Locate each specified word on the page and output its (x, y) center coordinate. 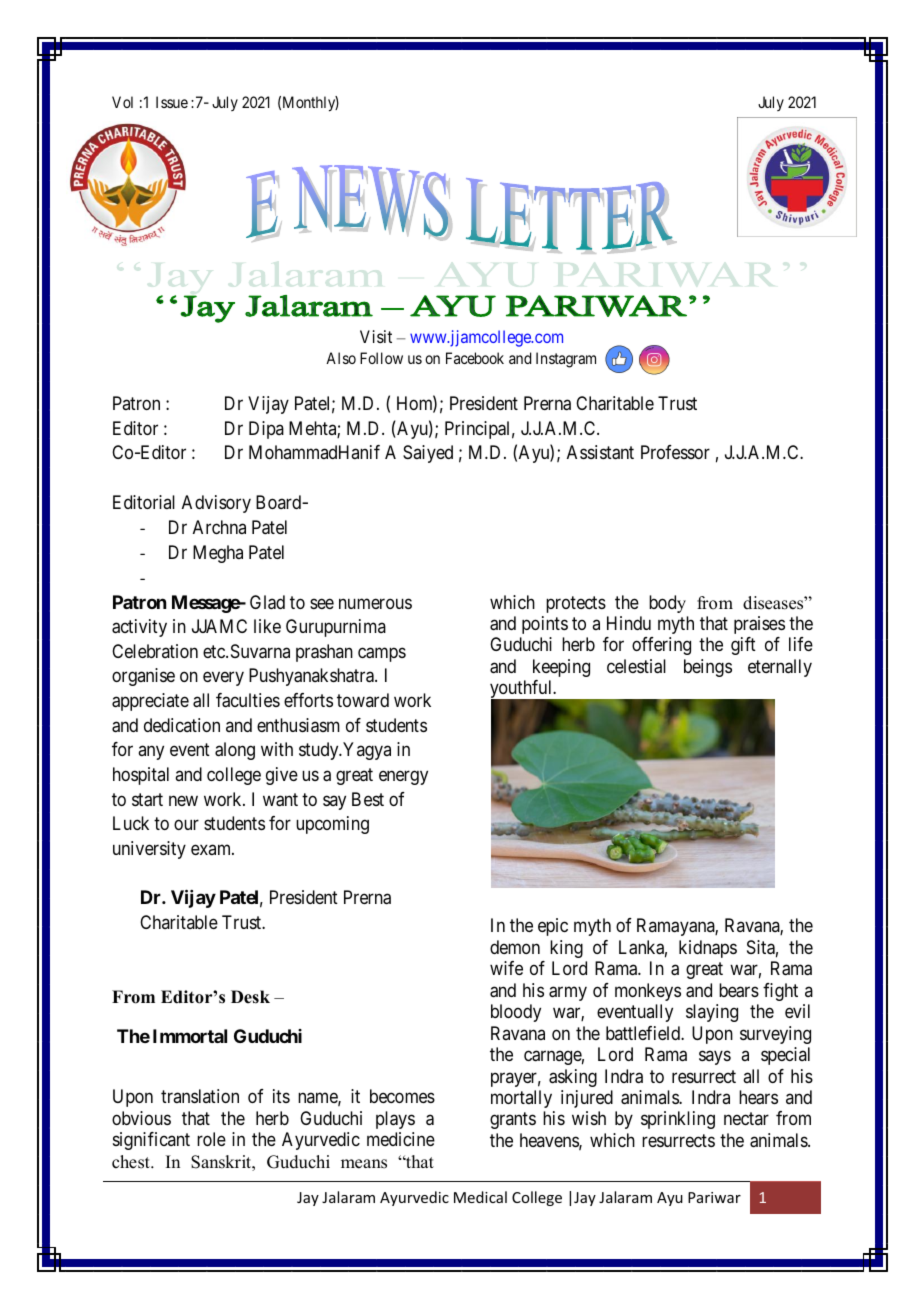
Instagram (566, 360)
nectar (746, 1119)
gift (743, 646)
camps (382, 654)
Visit (376, 336)
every (223, 679)
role (211, 1139)
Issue (172, 102)
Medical (480, 1197)
